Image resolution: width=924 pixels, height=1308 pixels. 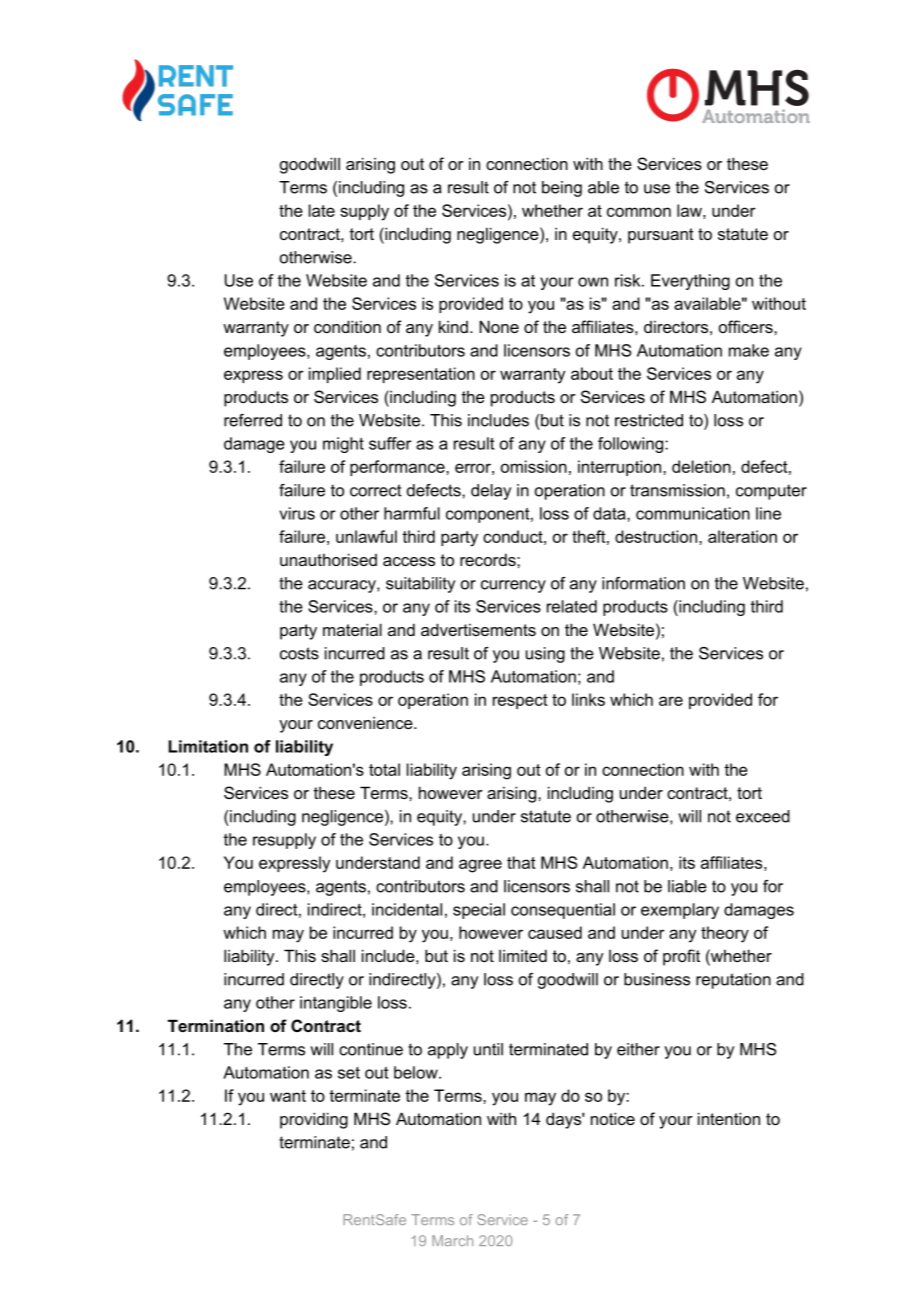 I want to click on intention, so click(x=729, y=1118).
